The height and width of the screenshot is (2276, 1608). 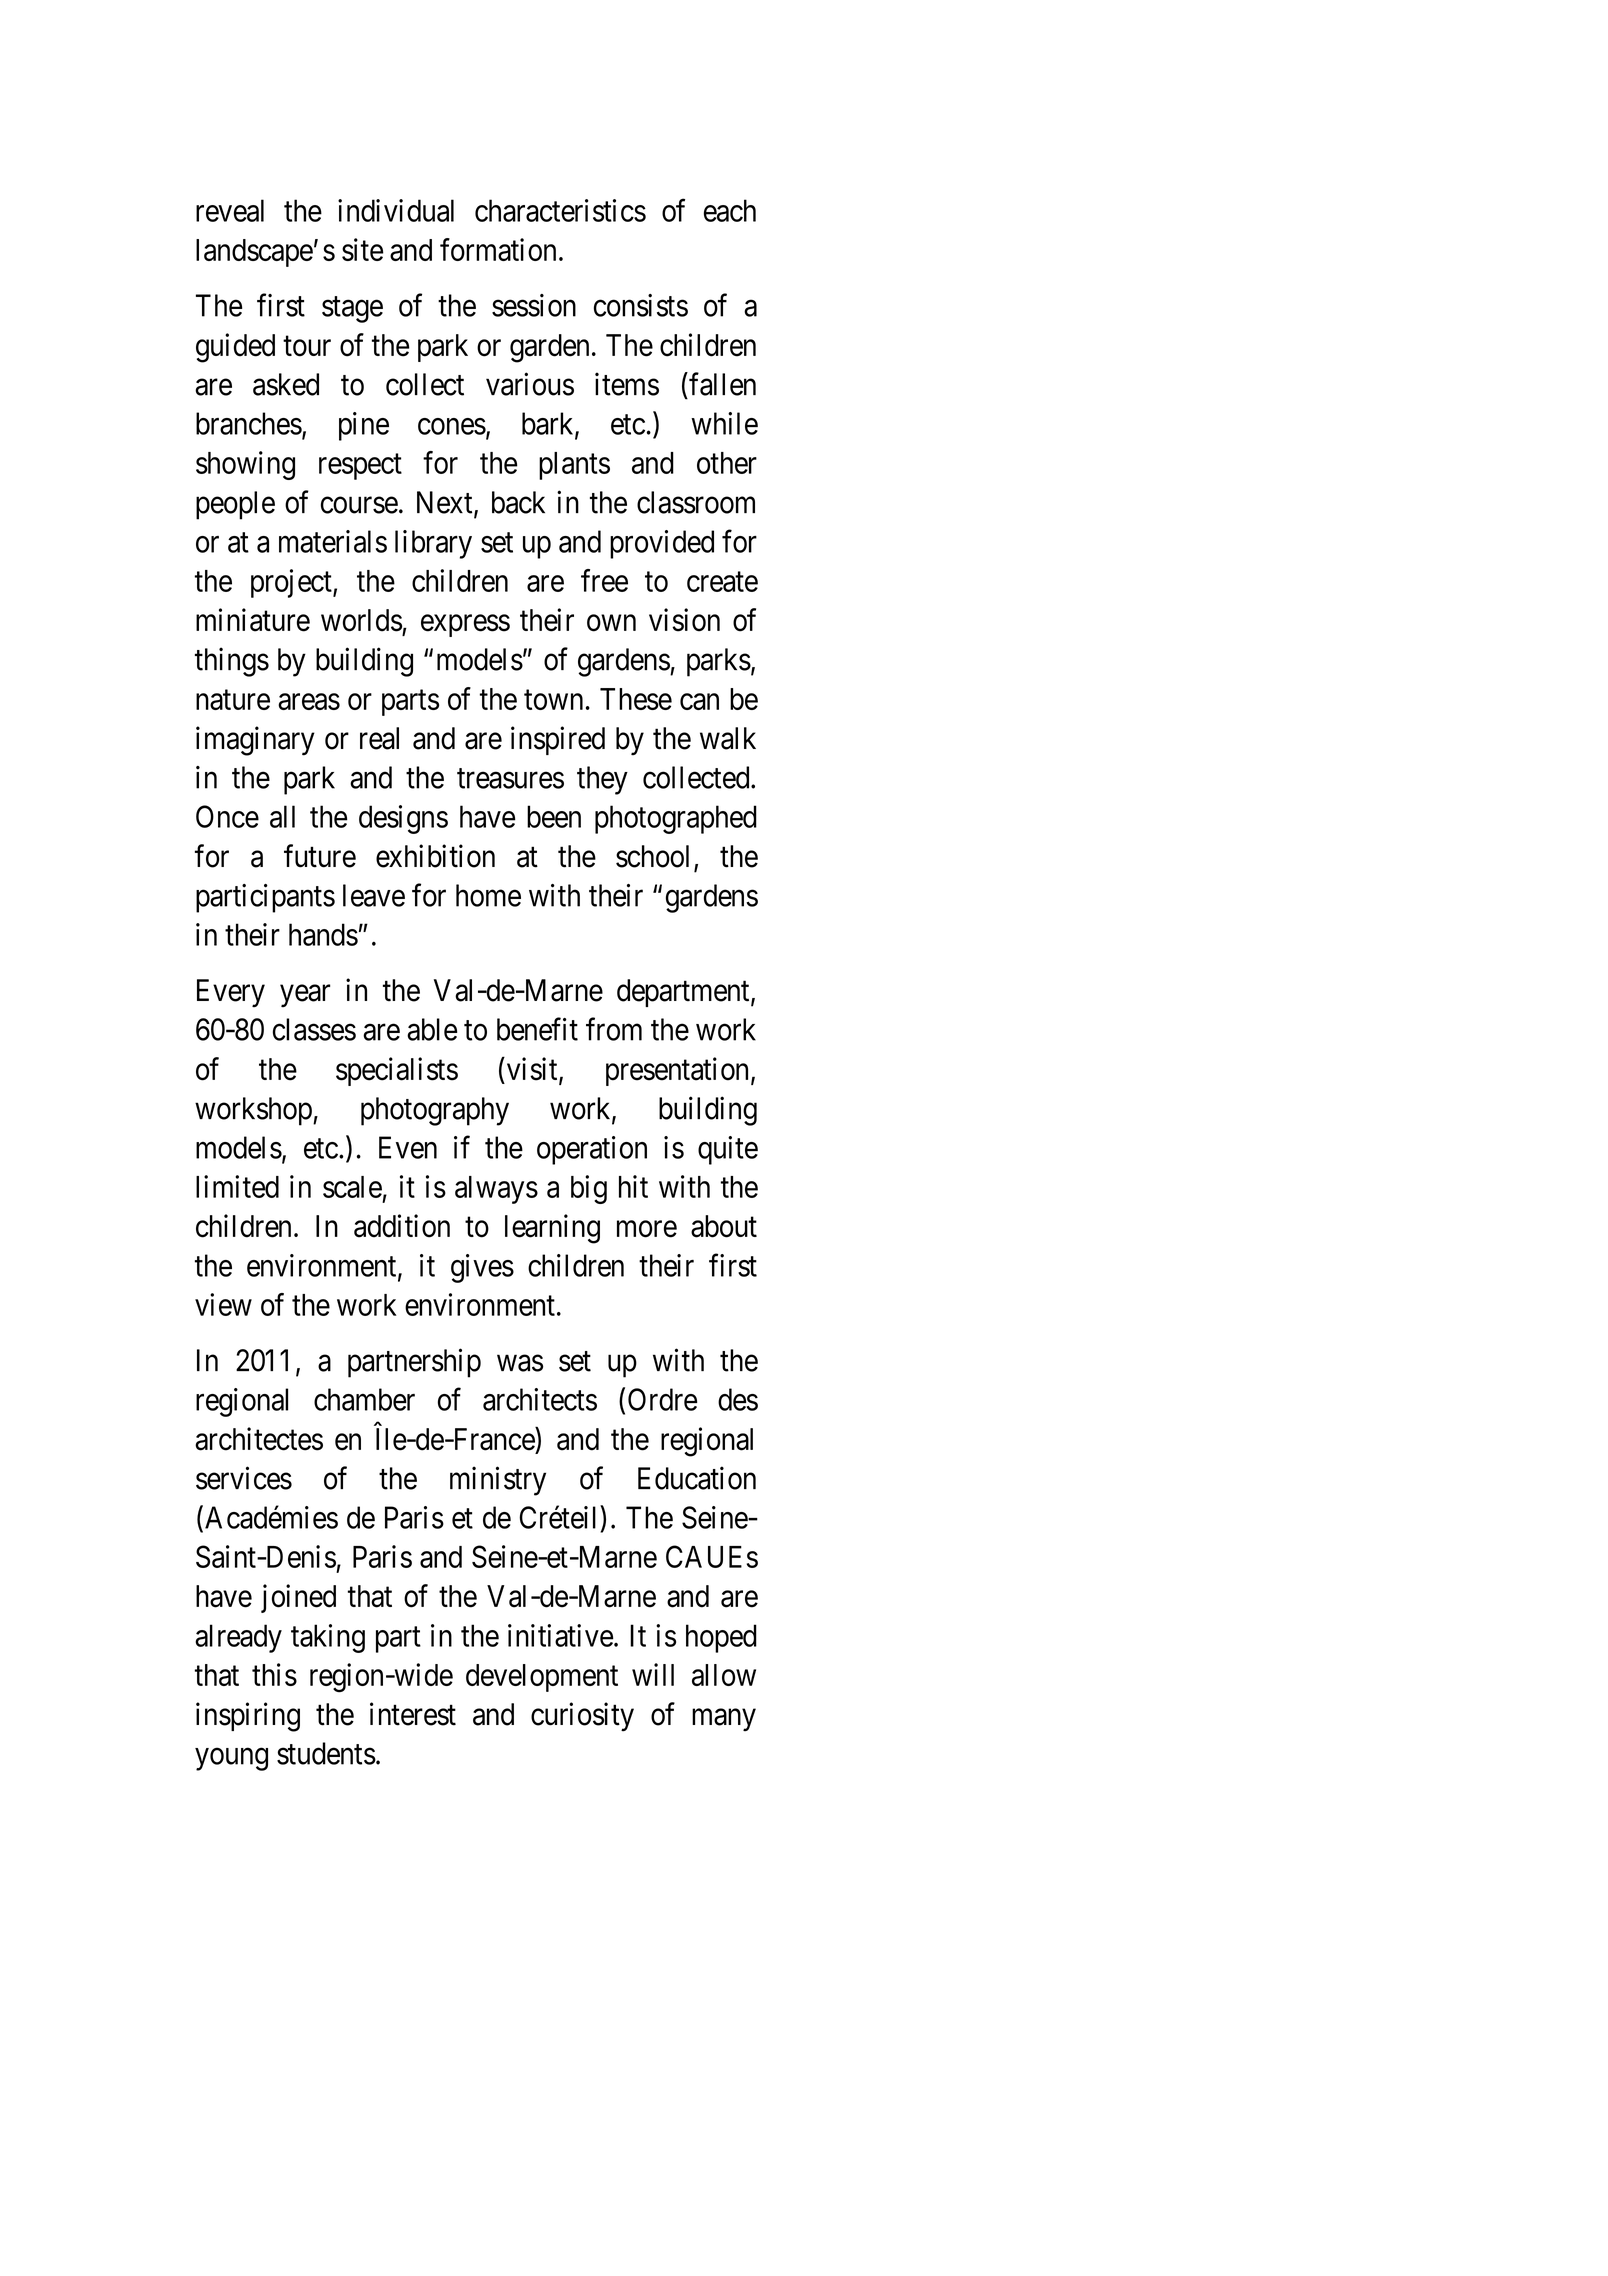 What do you see at coordinates (730, 210) in the screenshot?
I see `each` at bounding box center [730, 210].
